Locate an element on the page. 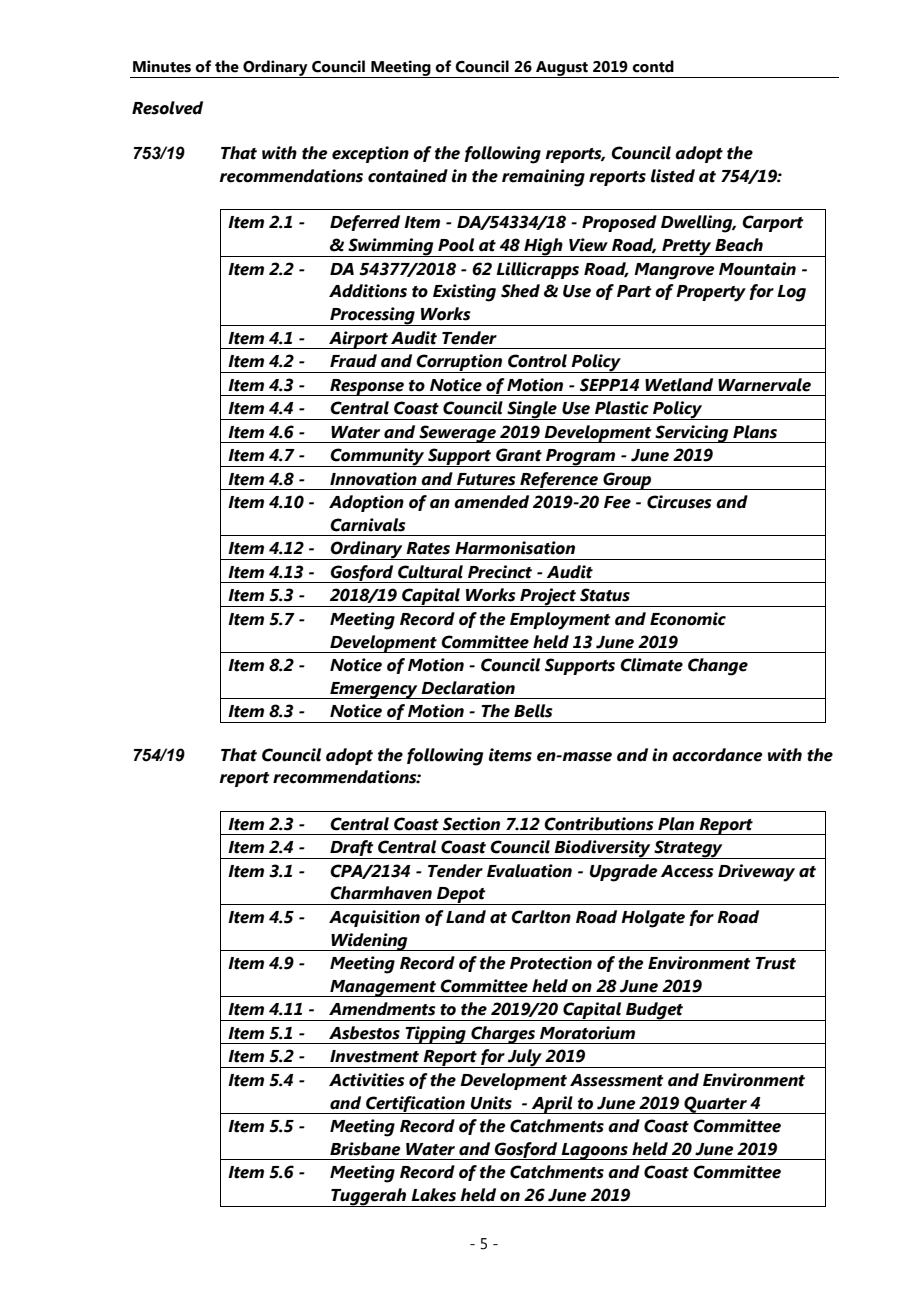 Image resolution: width=924 pixels, height=1308 pixels. Declaration is located at coordinates (468, 688).
